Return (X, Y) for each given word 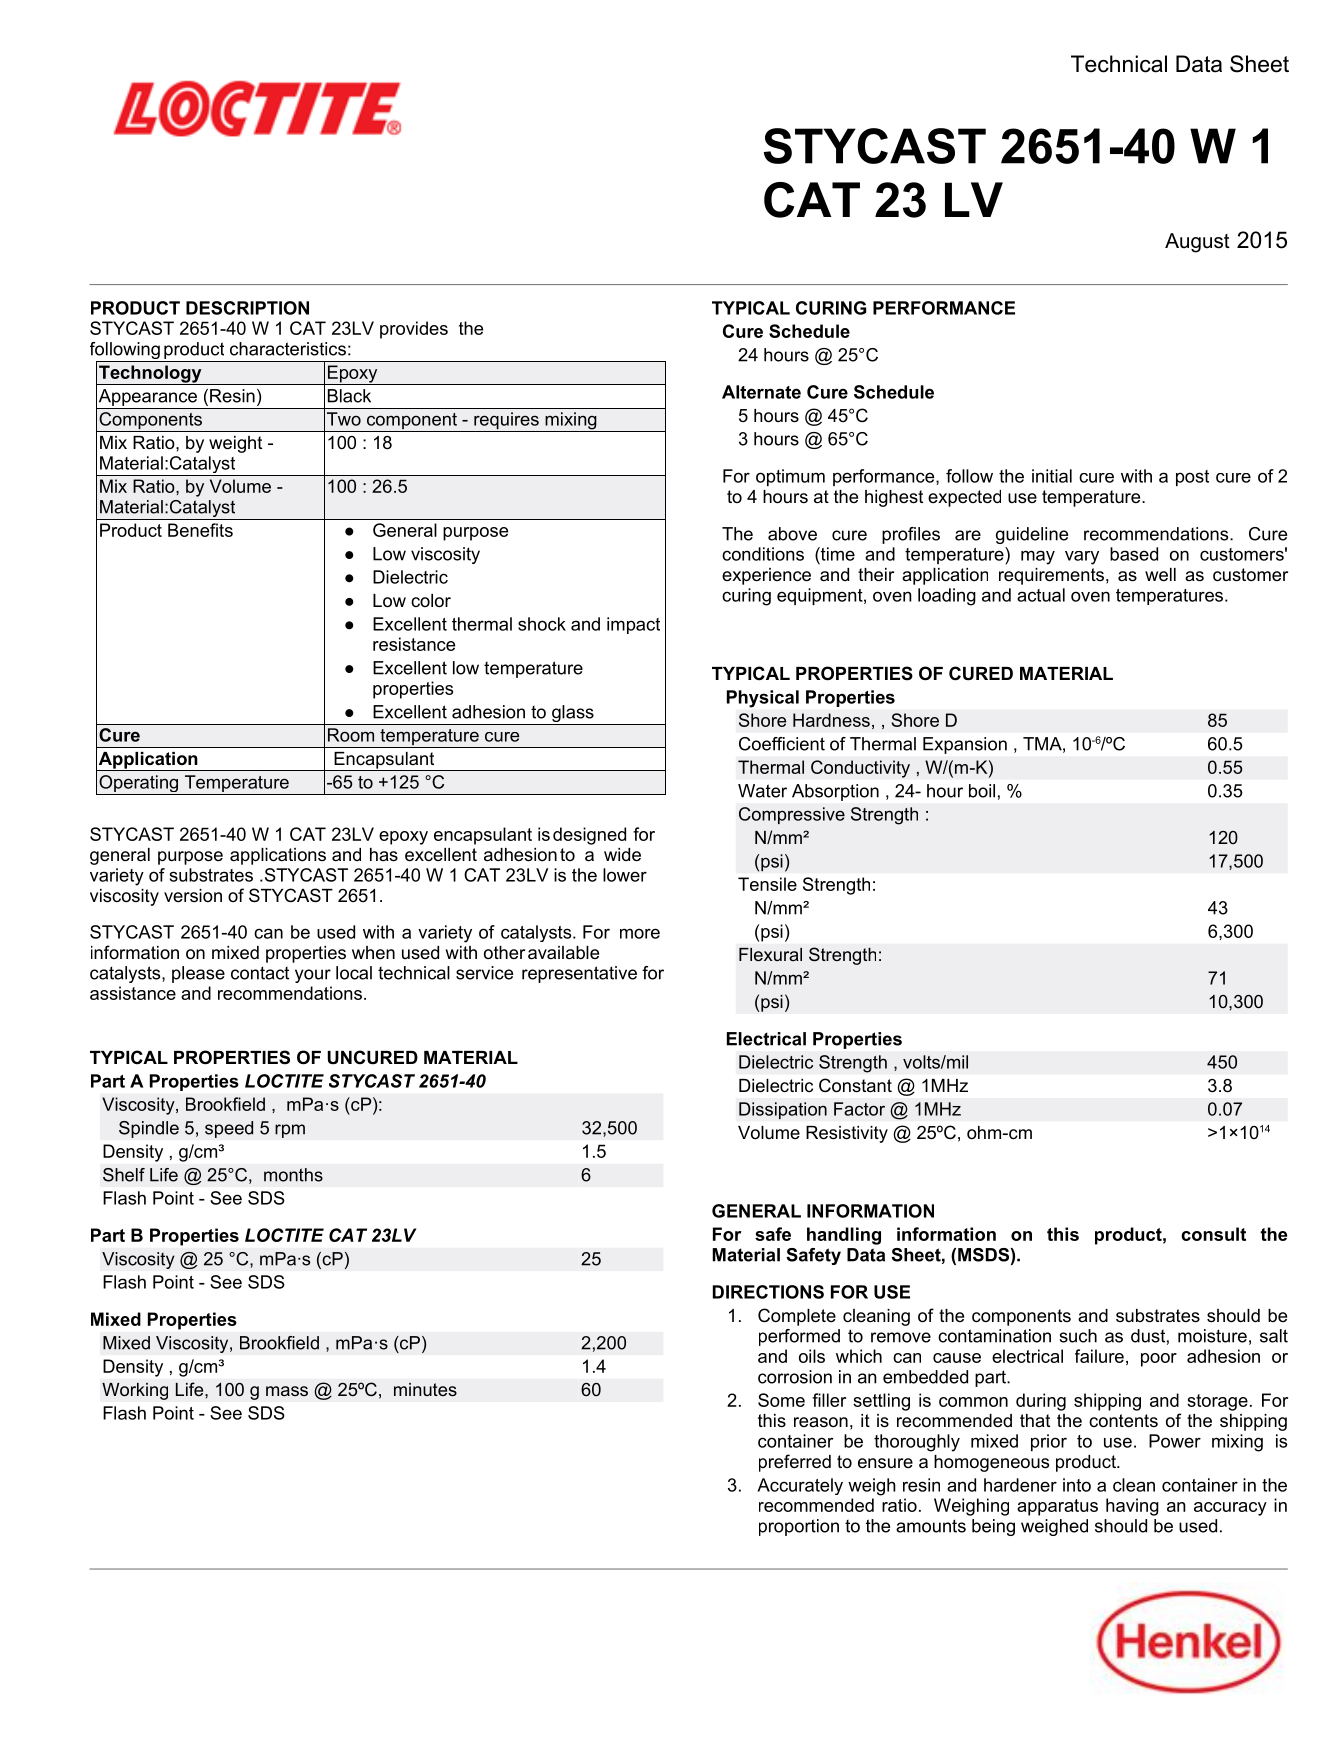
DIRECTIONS (768, 1292)
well (1160, 575)
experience (766, 576)
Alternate (761, 392)
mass (287, 1391)
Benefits (200, 530)
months (293, 1175)
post (1192, 478)
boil (982, 791)
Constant (855, 1085)
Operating (139, 785)
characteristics (288, 349)
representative (579, 974)
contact (260, 973)
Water (762, 791)
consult (1213, 1234)
